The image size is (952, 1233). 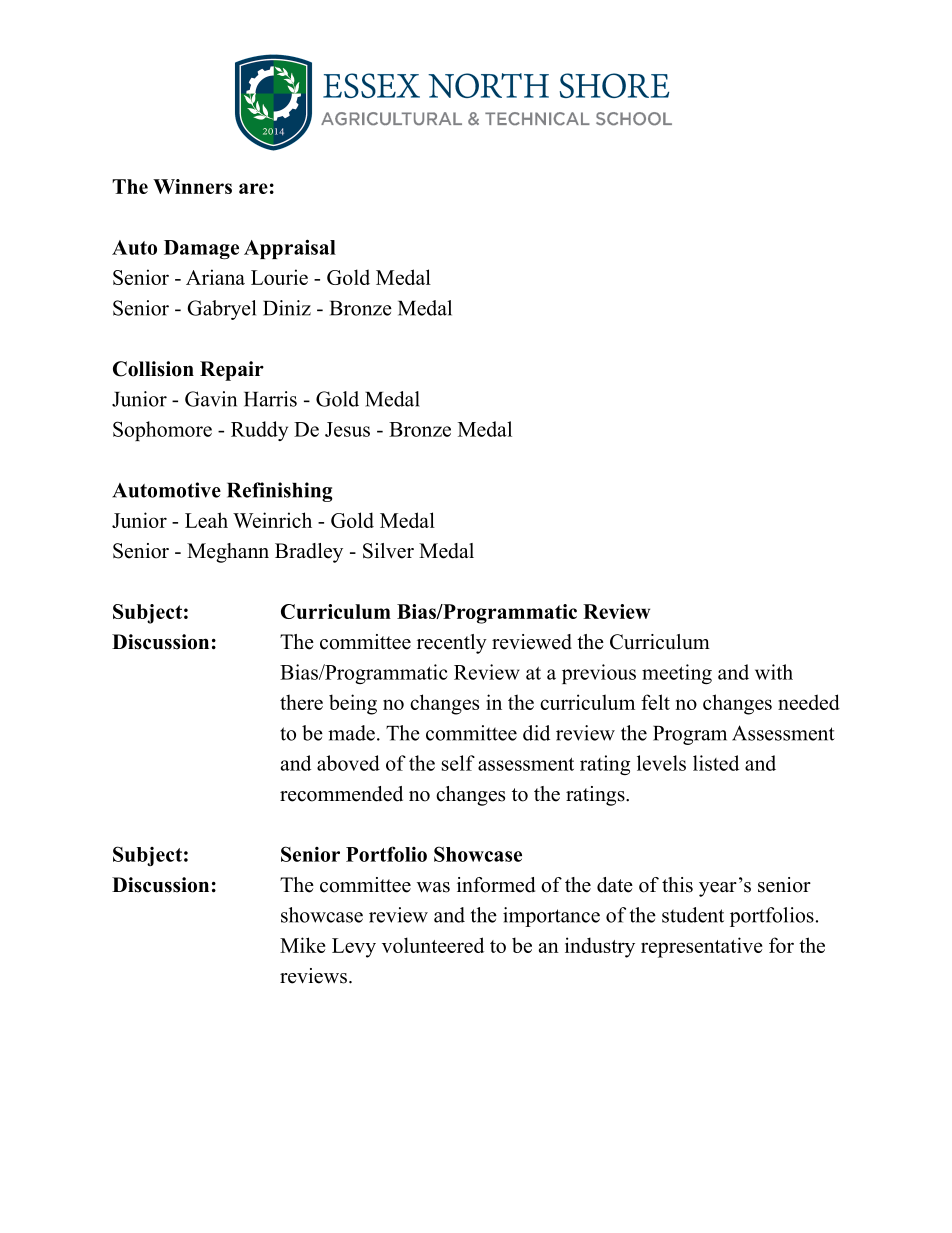 I want to click on there, so click(x=301, y=702).
